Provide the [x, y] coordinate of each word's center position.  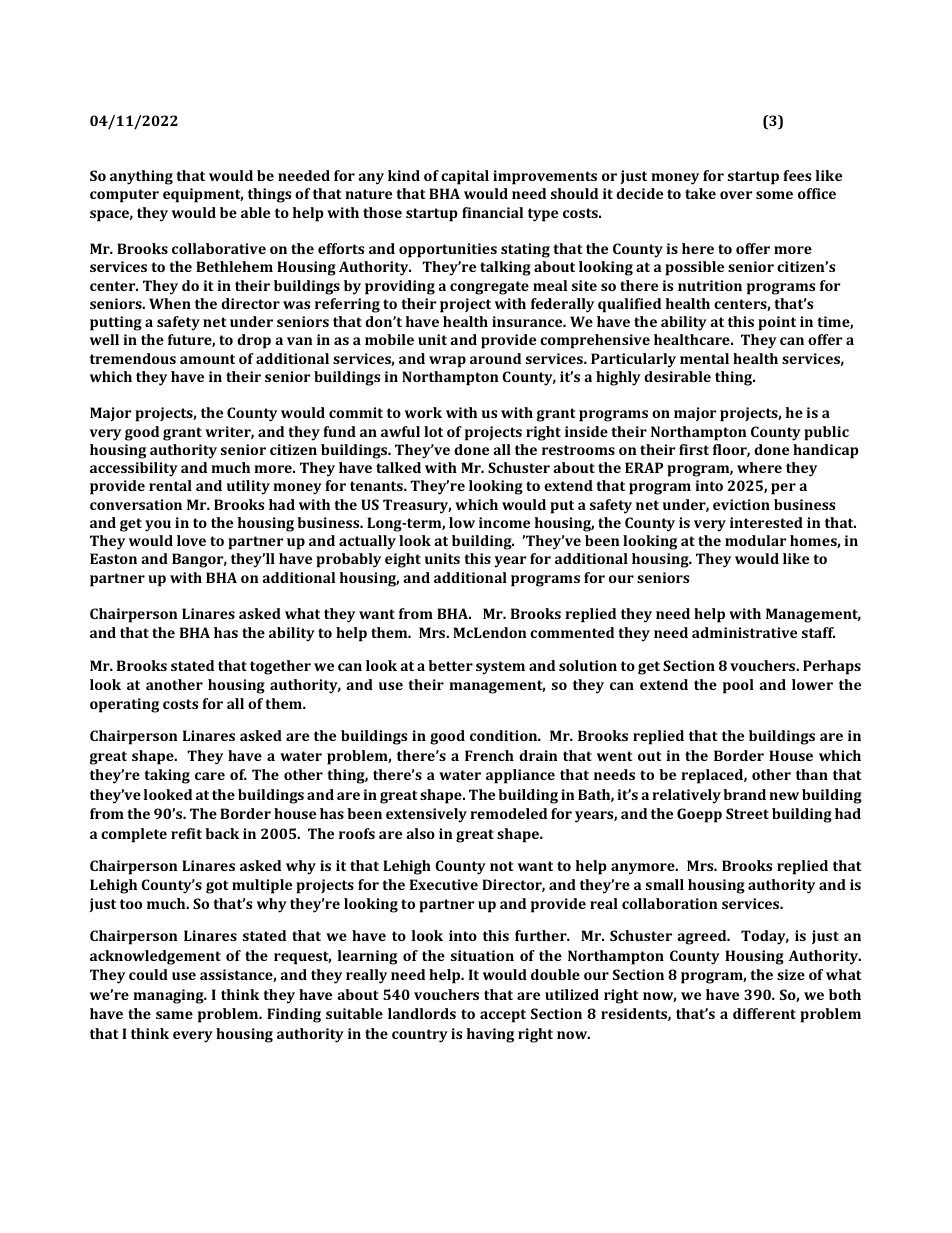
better [450, 665]
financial [492, 212]
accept [503, 1016]
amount [207, 359]
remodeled [508, 813]
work [423, 412]
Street [747, 813]
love [191, 540]
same [174, 1015]
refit [186, 833]
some [774, 195]
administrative [744, 632]
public [826, 433]
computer [124, 196]
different [764, 1013]
